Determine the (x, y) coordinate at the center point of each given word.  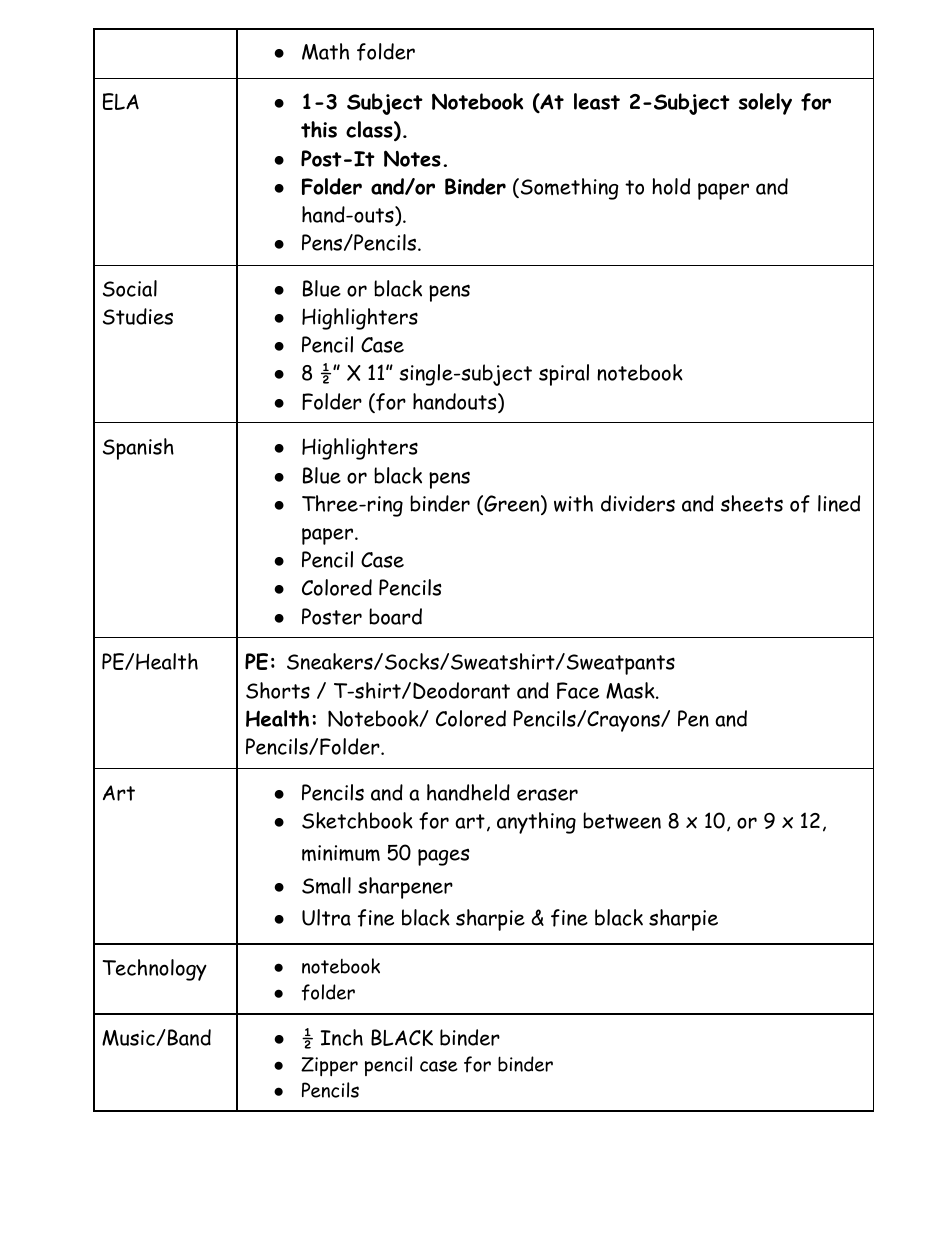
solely (765, 104)
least (597, 101)
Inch (342, 1037)
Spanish (138, 449)
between (622, 820)
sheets (752, 503)
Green (512, 504)
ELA (121, 101)
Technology (155, 970)
